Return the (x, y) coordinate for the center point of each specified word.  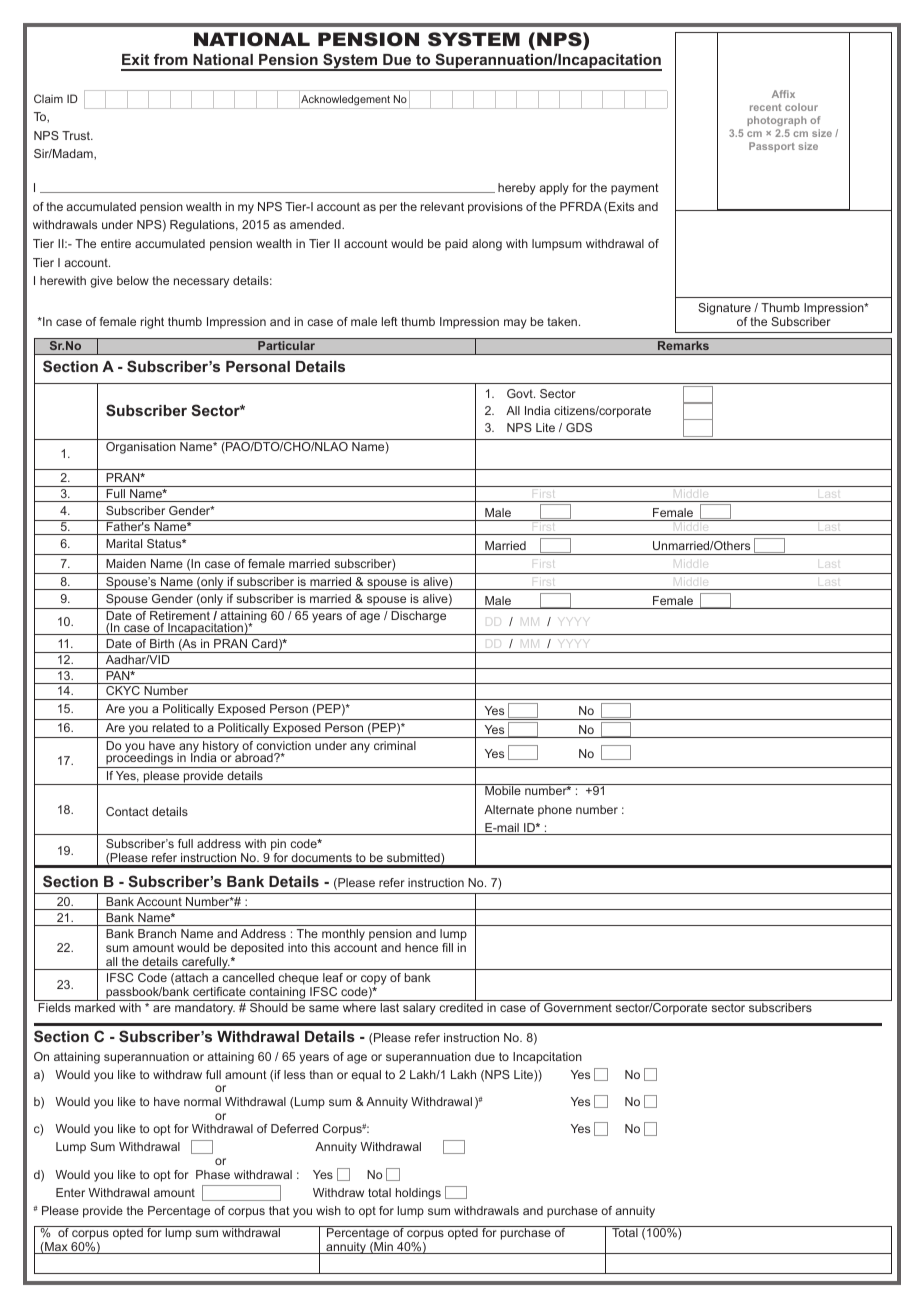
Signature (724, 310)
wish (328, 1210)
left (390, 321)
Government (578, 1007)
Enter (70, 1192)
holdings (418, 1194)
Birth (162, 643)
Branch (157, 933)
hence (421, 947)
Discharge (418, 617)
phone (555, 811)
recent (765, 107)
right (152, 323)
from (171, 59)
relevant (442, 206)
